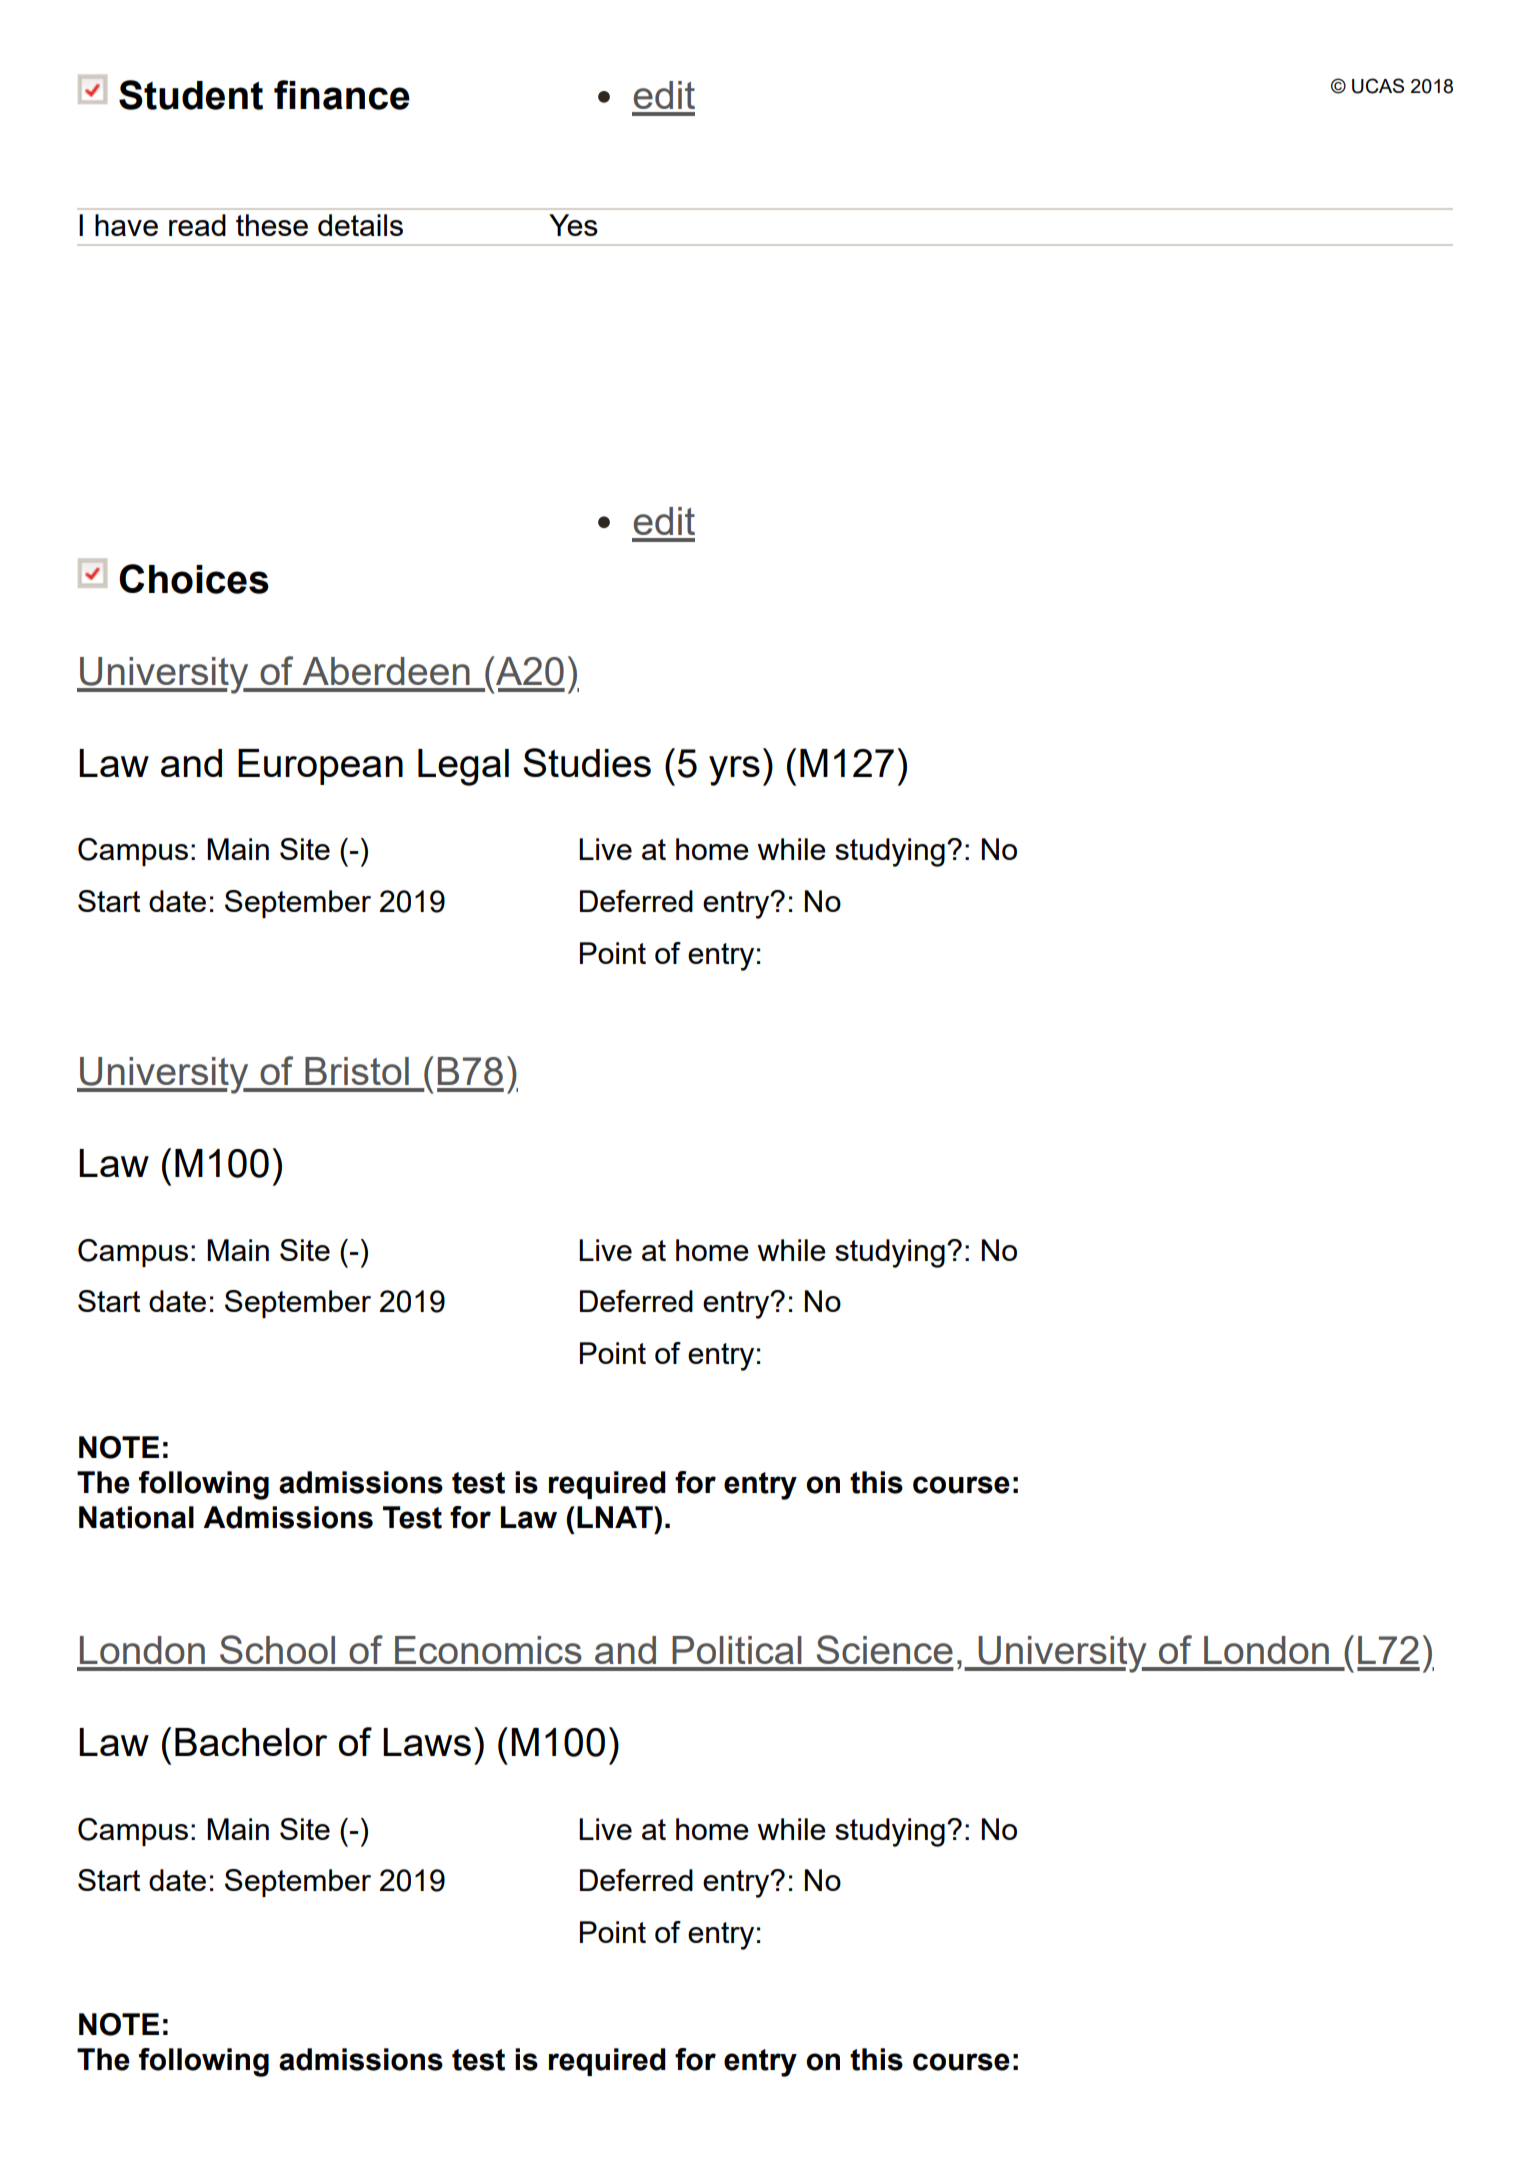 The image size is (1527, 2160). I want to click on read, so click(197, 225).
